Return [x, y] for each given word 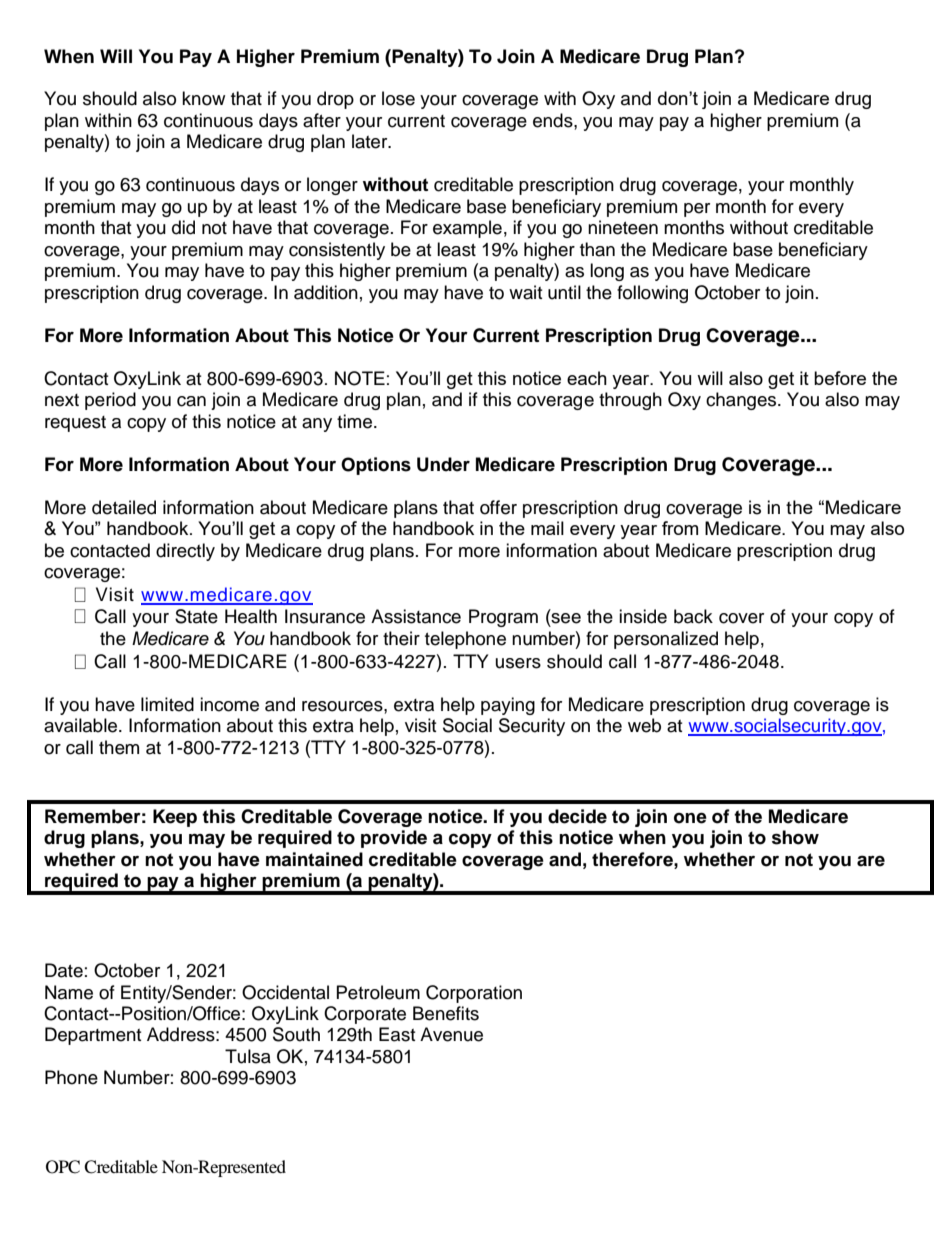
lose [398, 98]
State [196, 616]
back [693, 616]
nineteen [623, 227]
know [203, 98]
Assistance [416, 616]
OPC [63, 1167]
